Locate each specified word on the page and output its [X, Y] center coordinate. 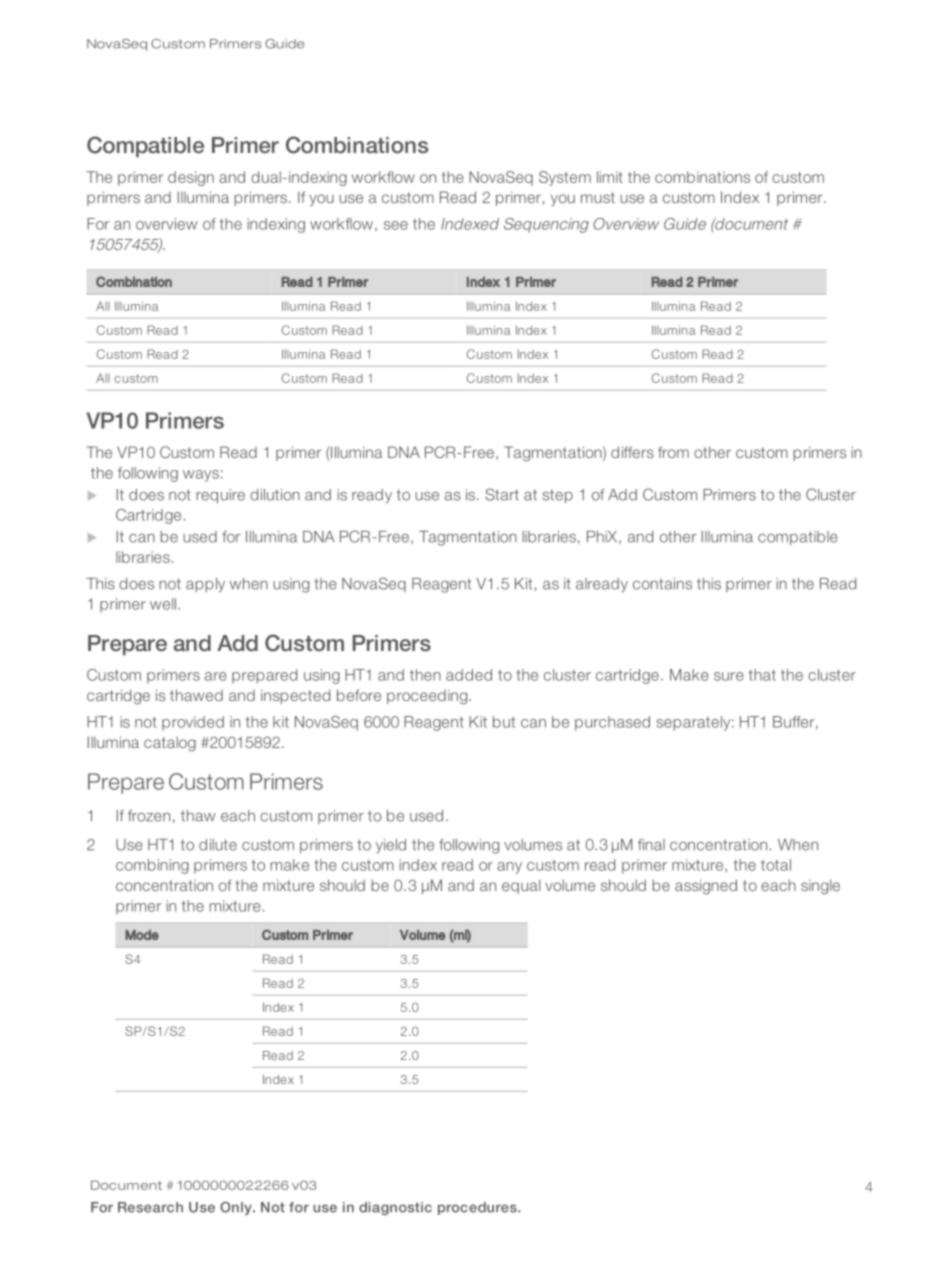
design [191, 178]
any [509, 868]
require [220, 496]
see [396, 225]
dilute [218, 845]
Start [502, 494]
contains [662, 584]
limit [610, 177]
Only [237, 1208]
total [776, 865]
